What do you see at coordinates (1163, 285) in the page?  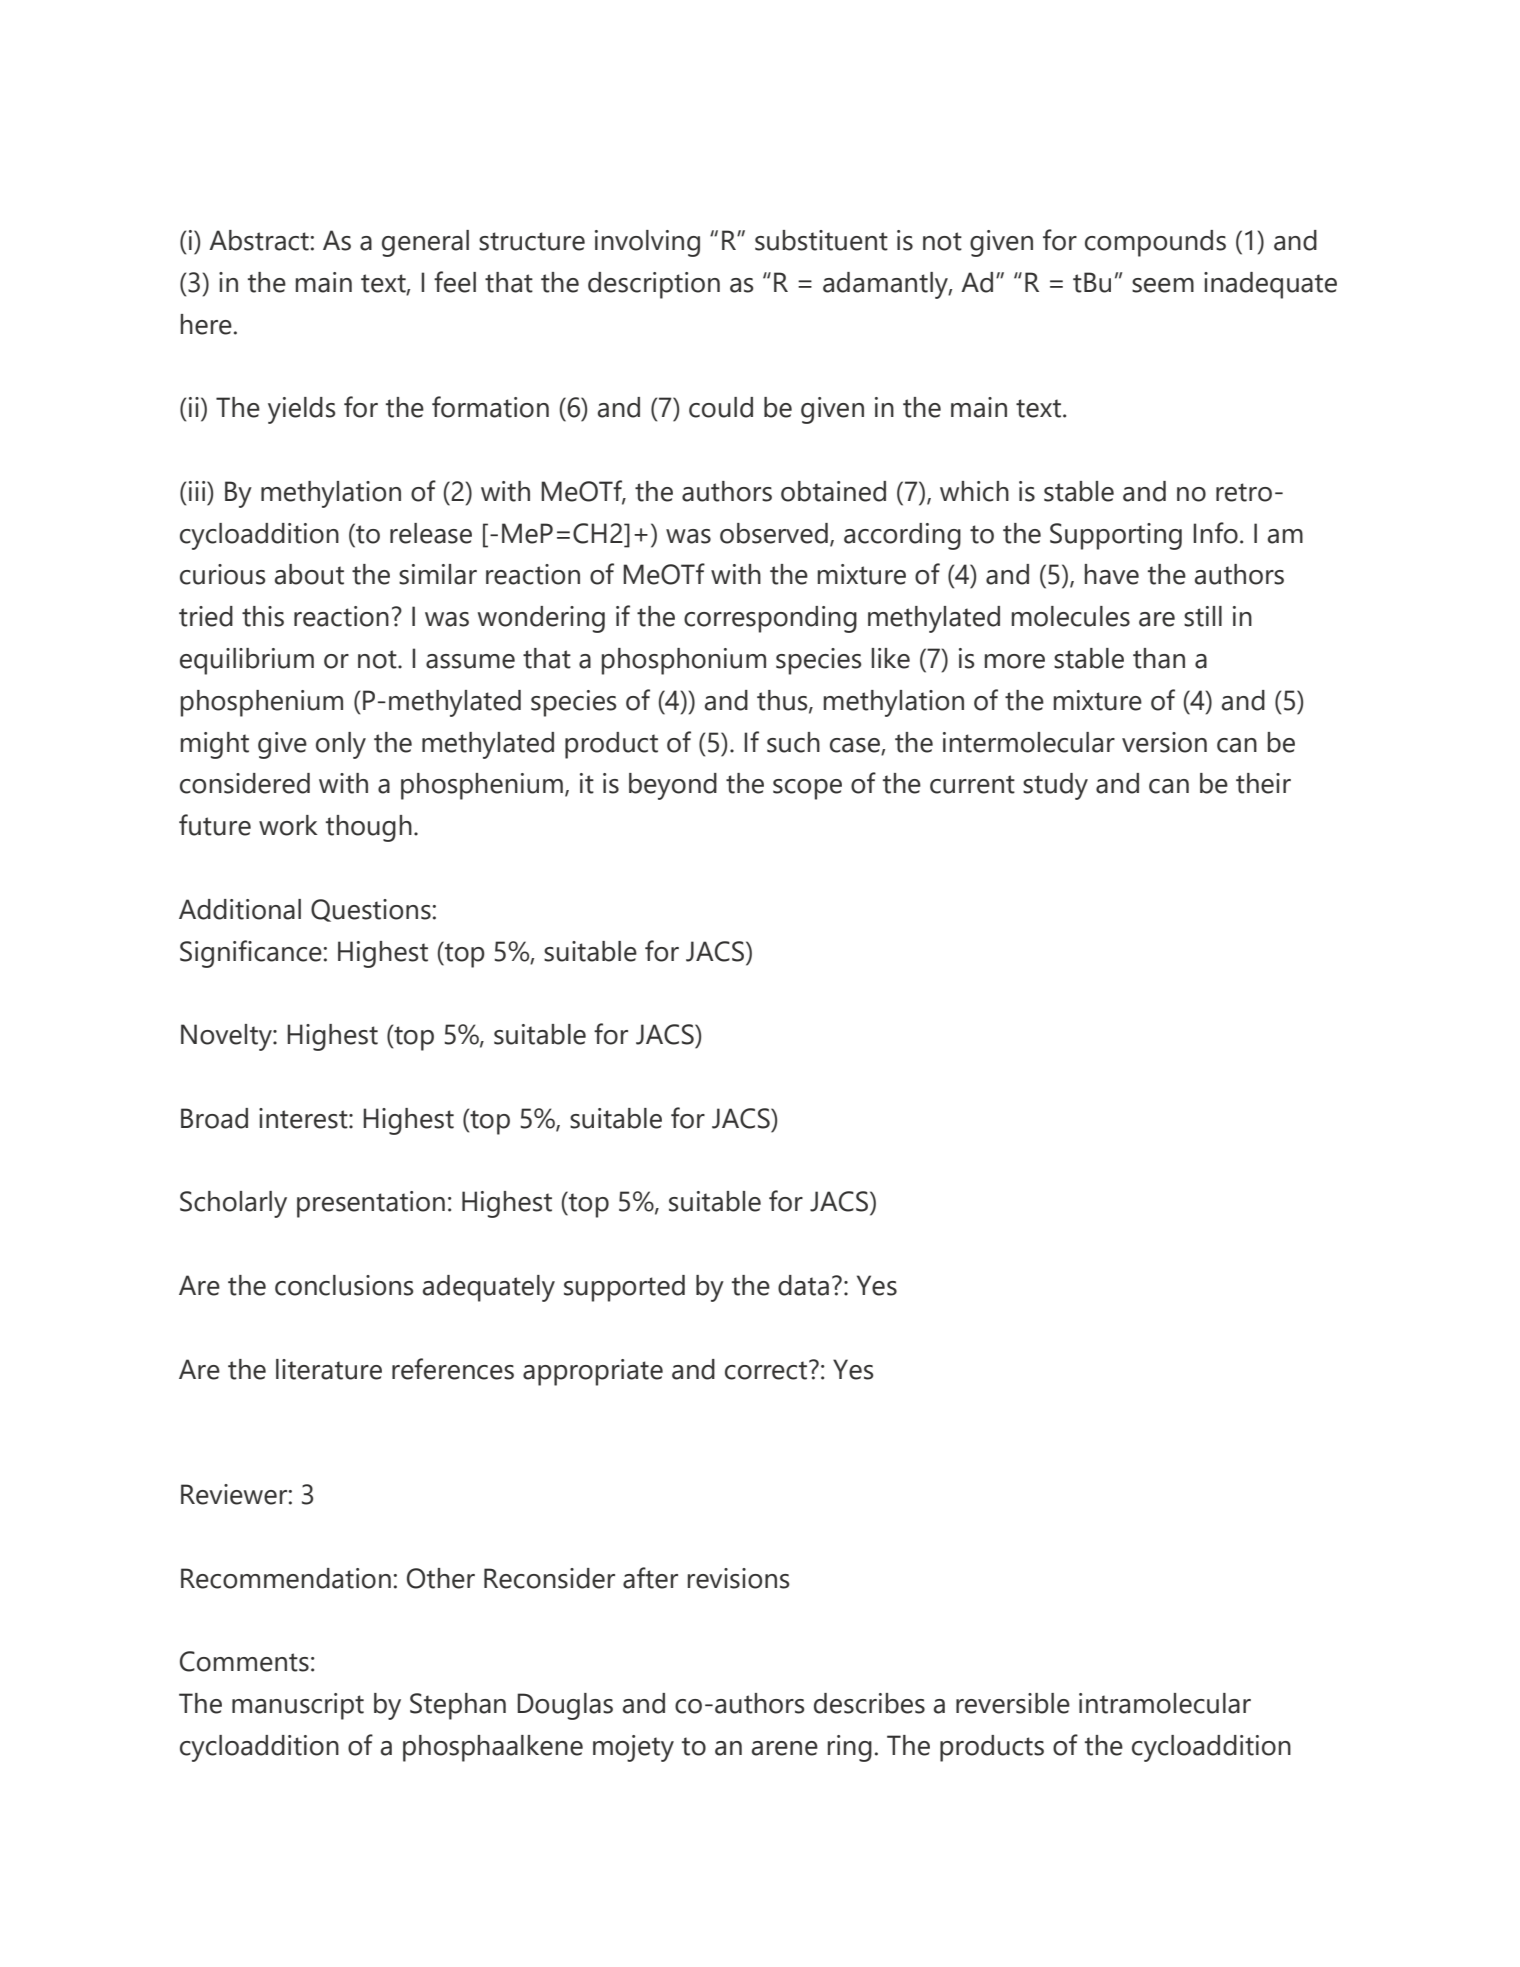 I see `seem` at bounding box center [1163, 285].
